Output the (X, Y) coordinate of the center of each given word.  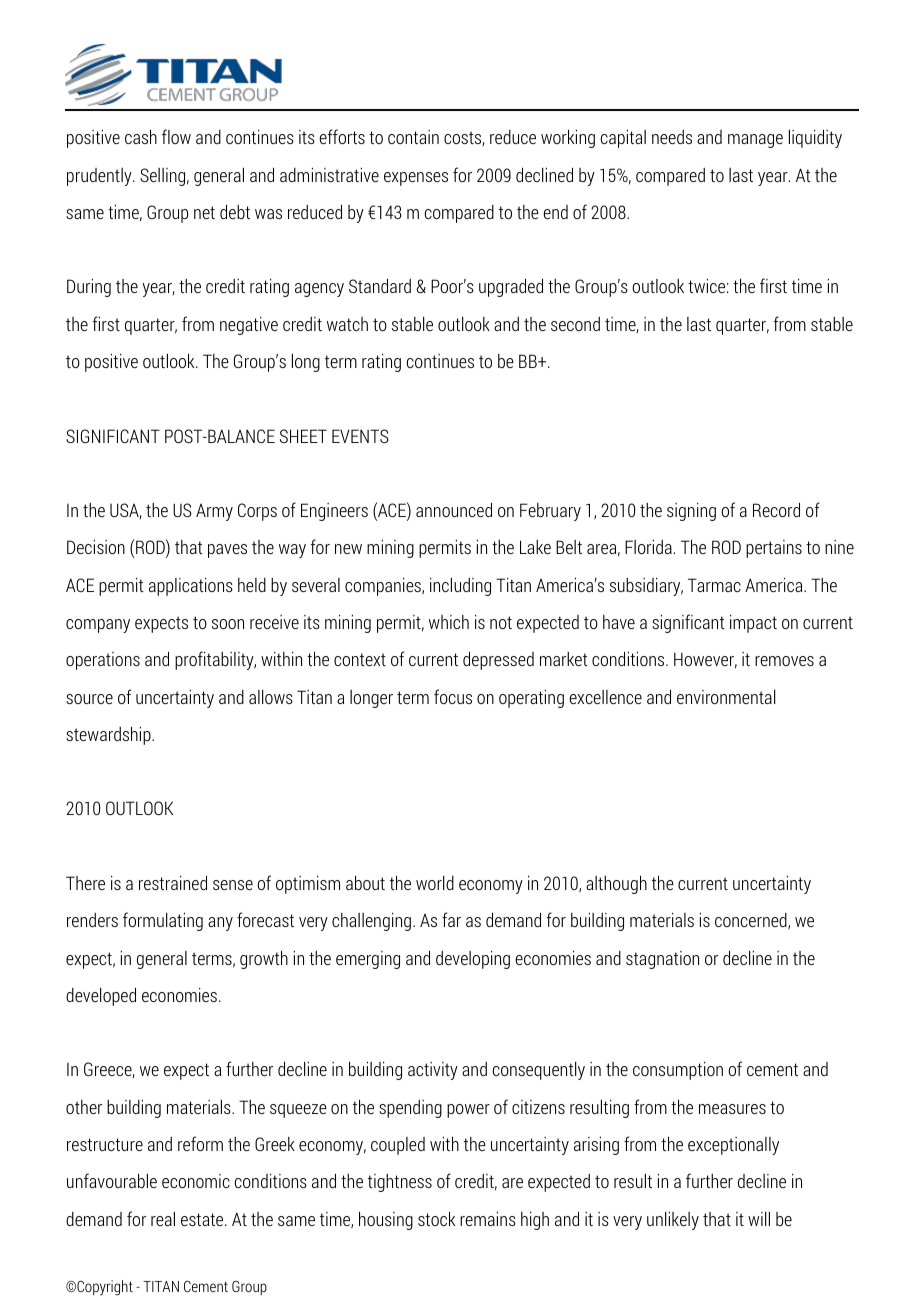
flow (176, 136)
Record (776, 509)
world (435, 883)
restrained (173, 882)
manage (755, 141)
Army (214, 512)
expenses (416, 179)
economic (196, 1181)
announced (454, 509)
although (616, 884)
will (759, 1218)
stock (436, 1218)
